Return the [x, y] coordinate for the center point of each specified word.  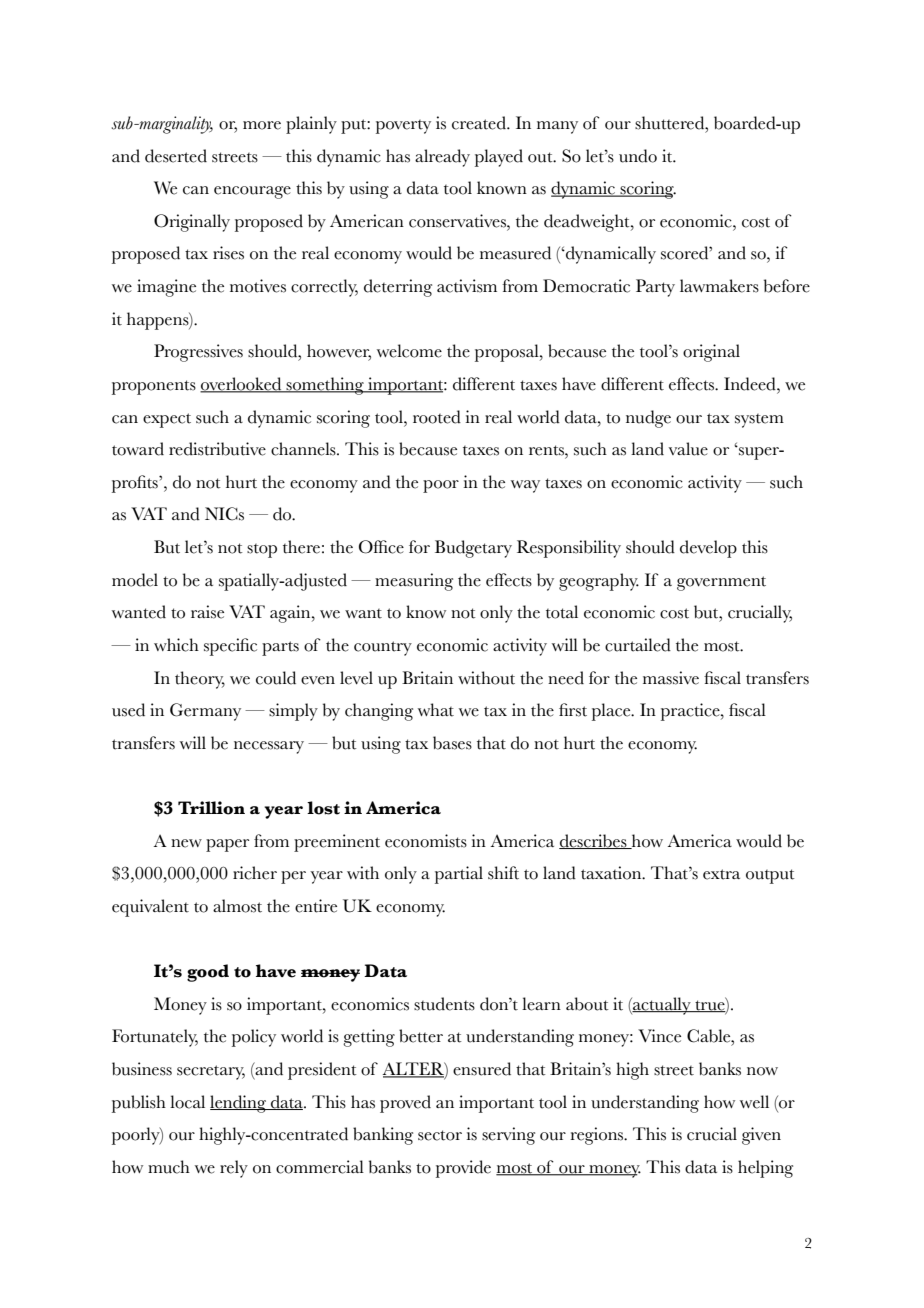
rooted [437, 417]
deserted [176, 156]
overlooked [242, 385]
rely [234, 1169]
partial [459, 875]
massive [671, 678]
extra [721, 874]
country [383, 648]
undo [638, 156]
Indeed [751, 384]
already [442, 158]
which [176, 645]
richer [255, 873]
